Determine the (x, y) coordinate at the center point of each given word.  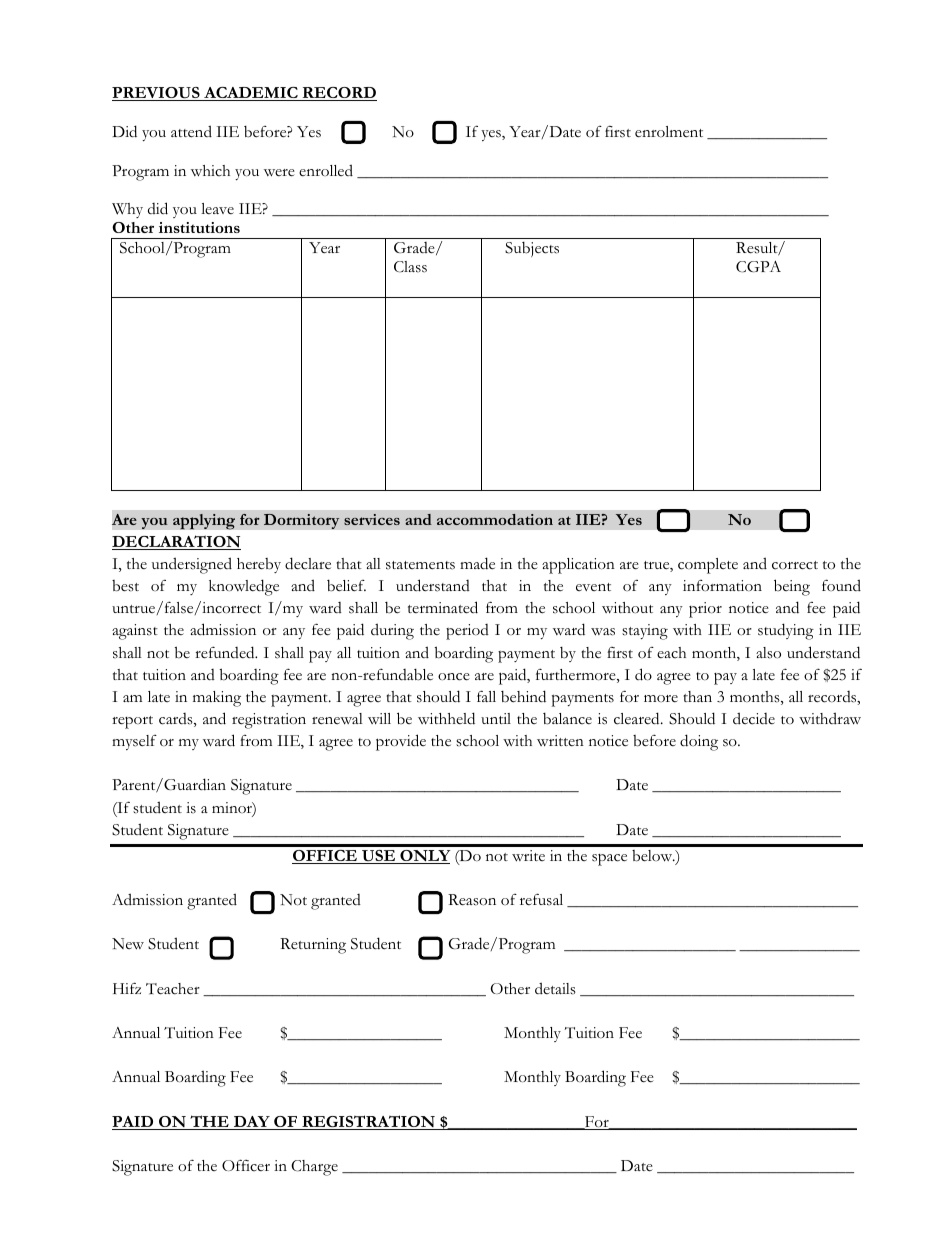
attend (191, 131)
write (528, 856)
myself (134, 742)
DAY (252, 1123)
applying (204, 521)
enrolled (326, 170)
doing (699, 742)
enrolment (669, 132)
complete (708, 566)
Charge (314, 1168)
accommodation (495, 519)
